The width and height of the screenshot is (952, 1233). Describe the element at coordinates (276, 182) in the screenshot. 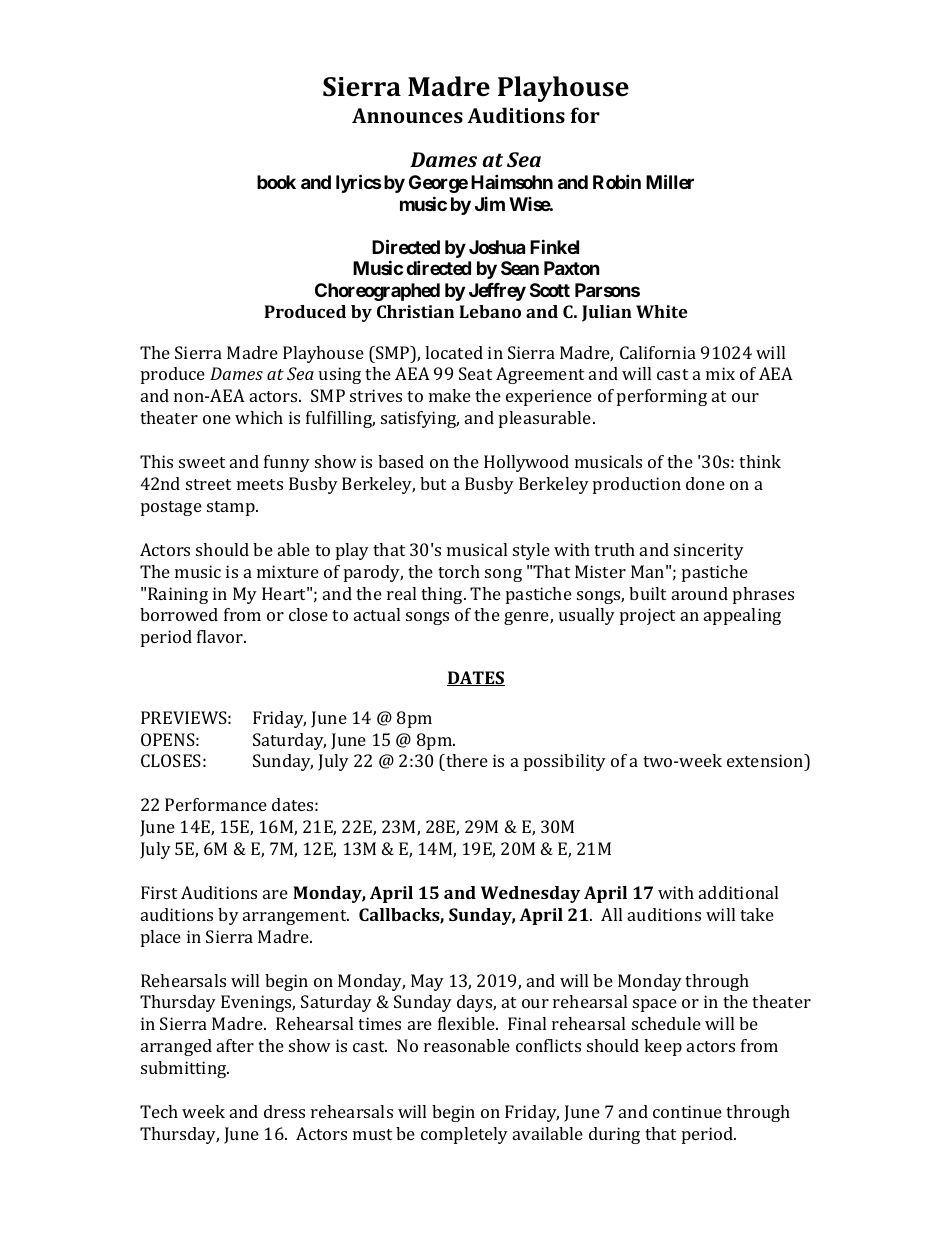

I see `book` at that location.
